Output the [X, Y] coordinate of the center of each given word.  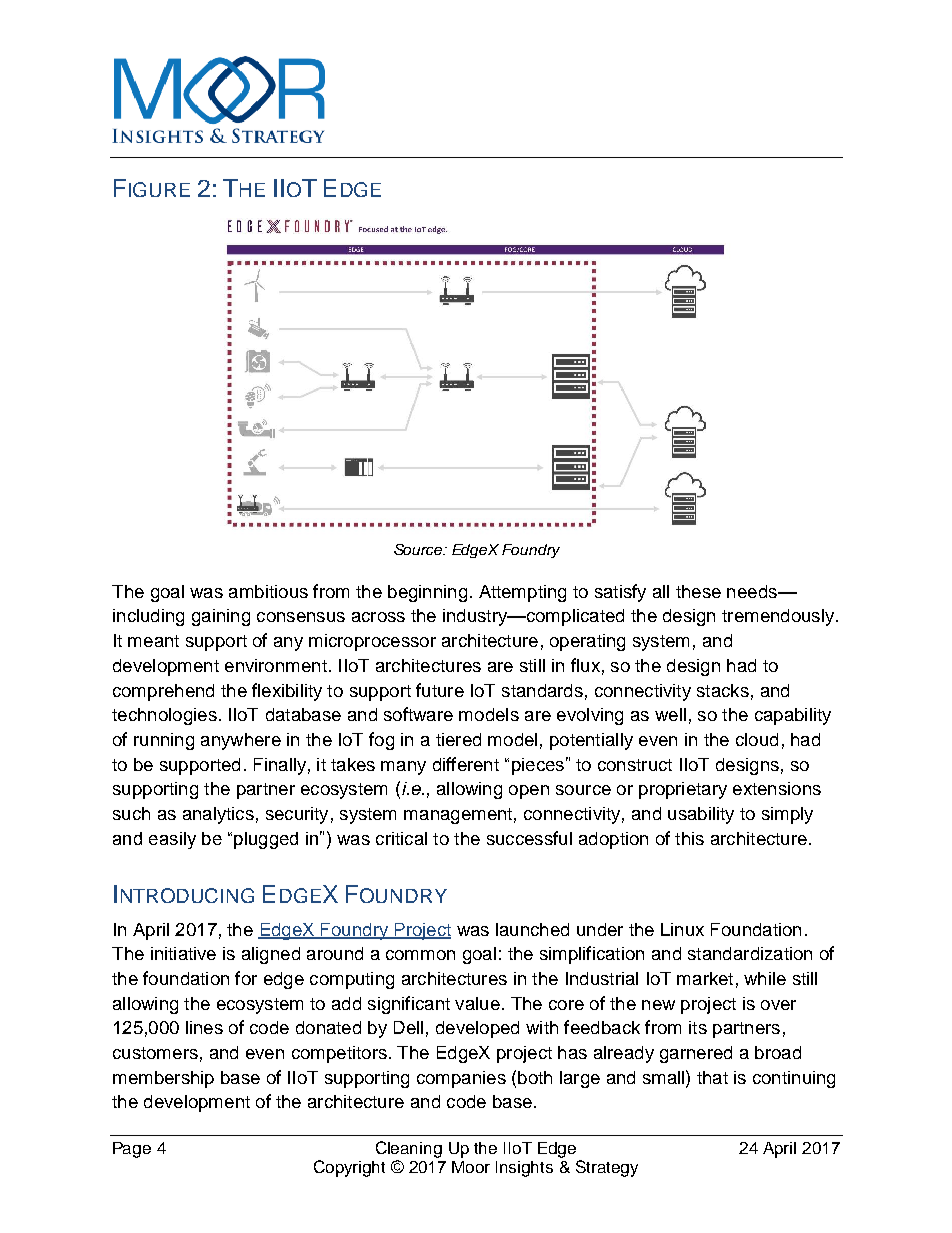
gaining [221, 617]
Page [132, 1150]
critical [401, 838]
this [689, 838]
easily [172, 840]
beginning [427, 593]
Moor [471, 1167]
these [698, 591]
